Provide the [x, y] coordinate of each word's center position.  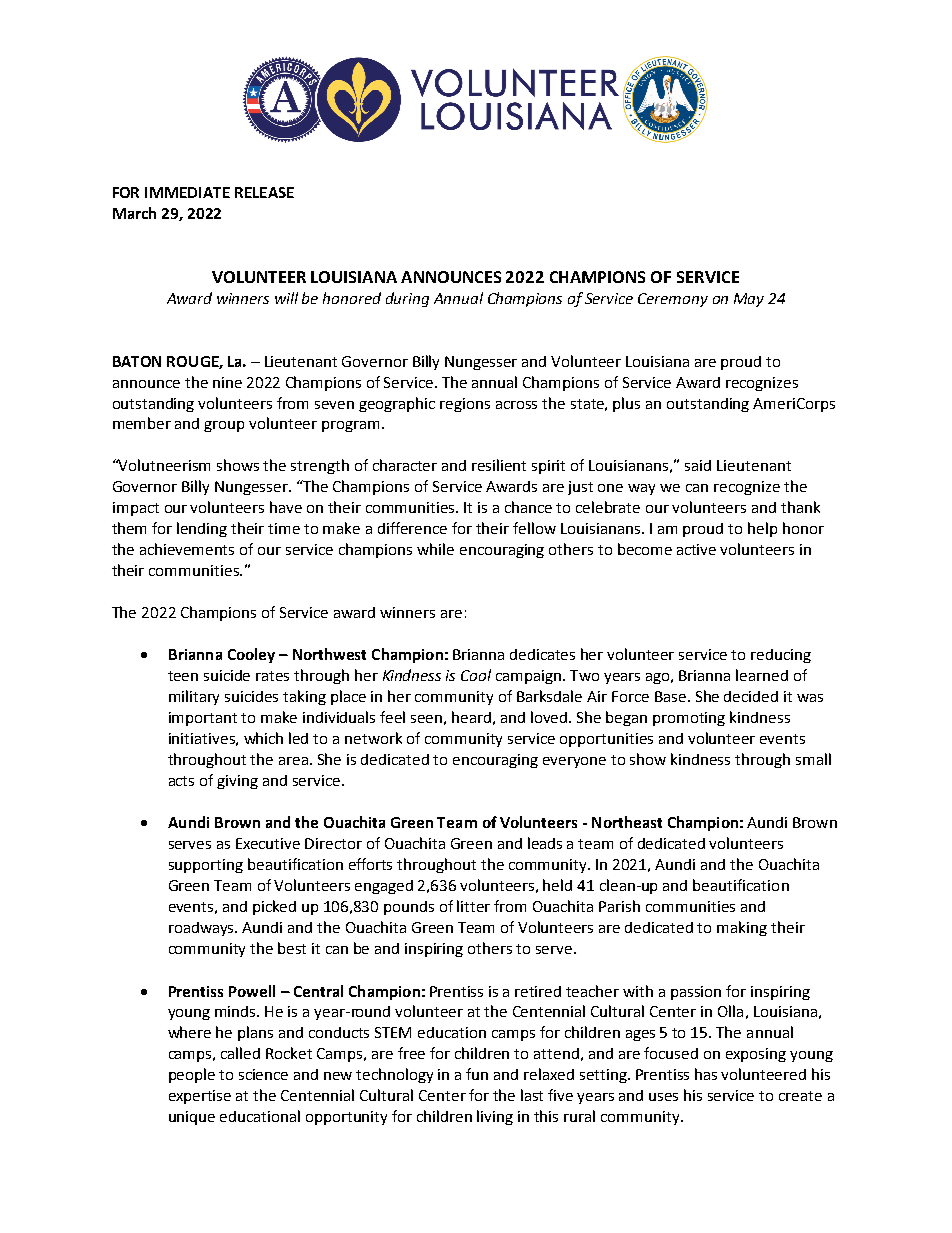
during [407, 299]
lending [202, 529]
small [813, 759]
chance [528, 507]
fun [477, 1074]
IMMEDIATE [187, 192]
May [749, 300]
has [706, 1074]
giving [237, 782]
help [762, 529]
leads [545, 843]
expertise [200, 1097]
